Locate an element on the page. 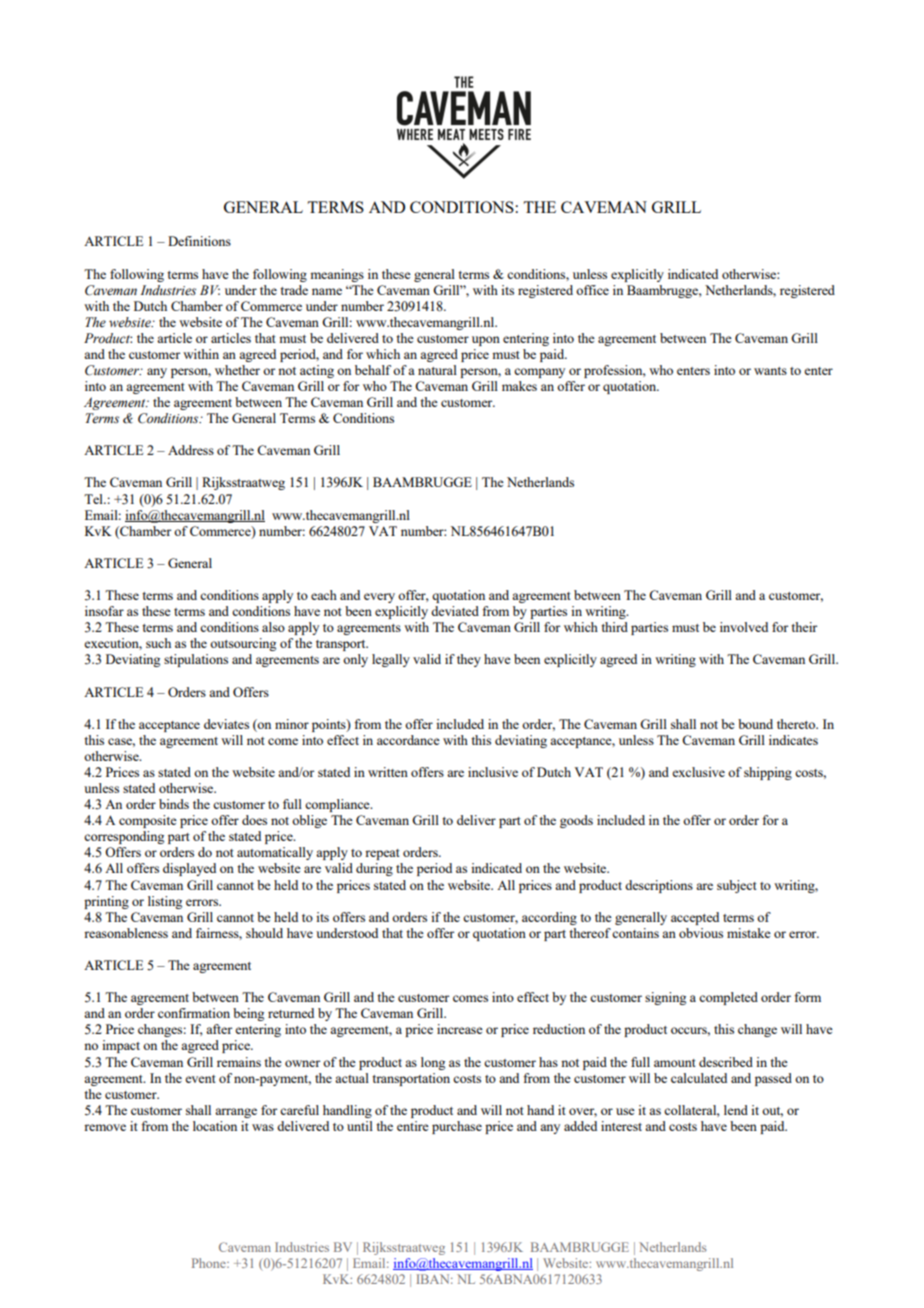 The width and height of the document is (924, 1308). office is located at coordinates (592, 290).
